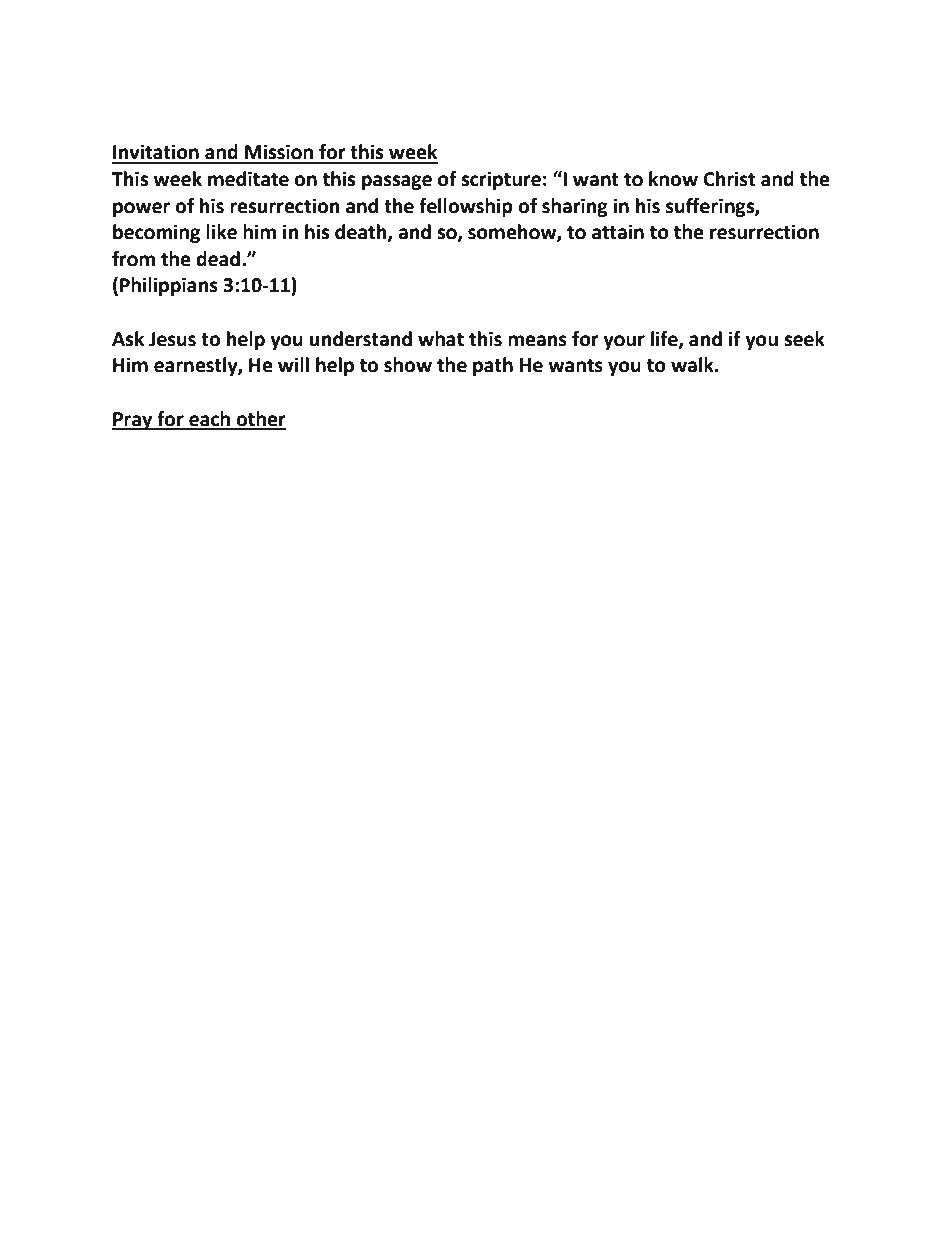 The width and height of the screenshot is (952, 1233). What do you see at coordinates (248, 179) in the screenshot?
I see `meditate` at bounding box center [248, 179].
